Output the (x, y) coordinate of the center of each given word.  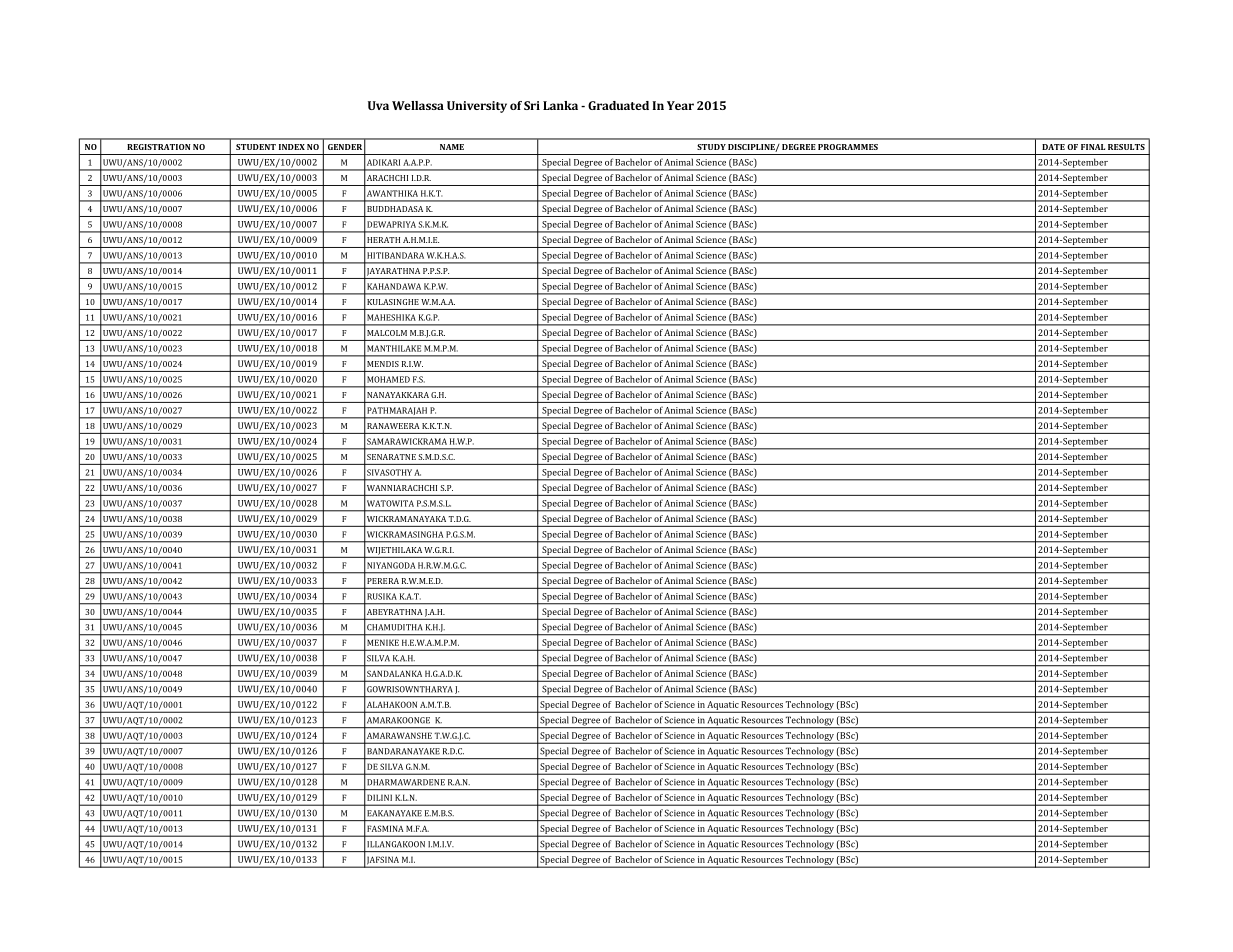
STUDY (711, 147)
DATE (1053, 147)
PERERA (383, 581)
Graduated (618, 105)
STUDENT (256, 147)
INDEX (292, 147)
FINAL (1093, 147)
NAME (452, 147)
